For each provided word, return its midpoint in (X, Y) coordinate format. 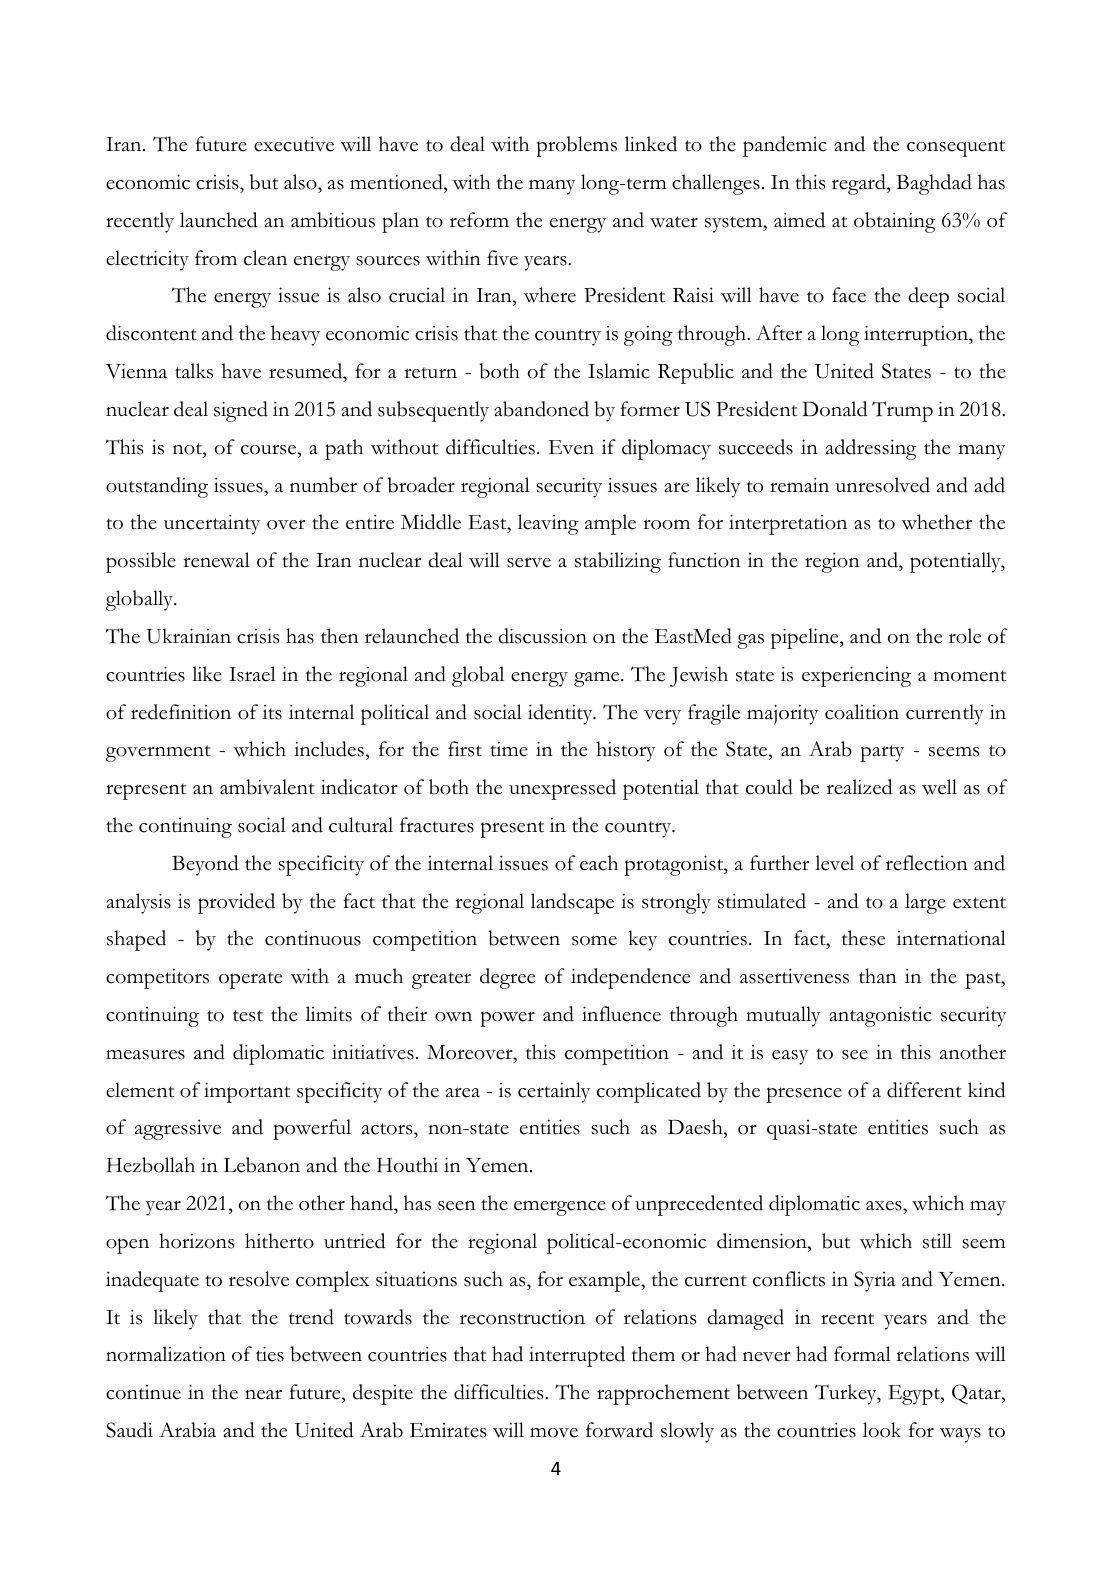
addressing (871, 449)
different (924, 1090)
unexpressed (562, 789)
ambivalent (267, 787)
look (882, 1430)
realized (859, 787)
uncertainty (212, 524)
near (263, 1394)
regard (860, 184)
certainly (554, 1092)
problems (576, 146)
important (247, 1092)
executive (294, 144)
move (554, 1432)
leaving (548, 524)
